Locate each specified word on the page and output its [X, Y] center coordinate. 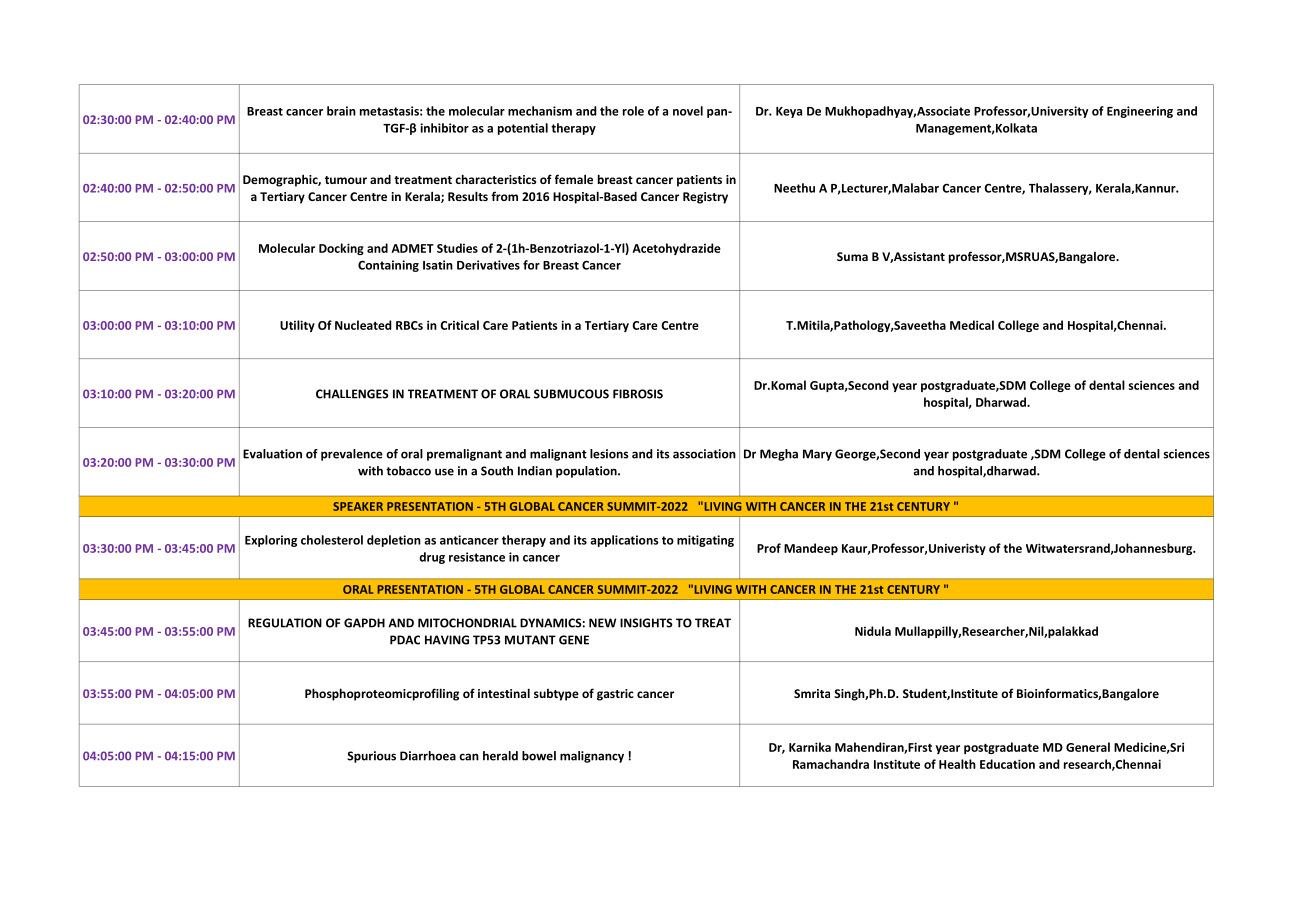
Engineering [1140, 112]
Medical [972, 325]
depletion [394, 541]
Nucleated [363, 325]
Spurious [371, 757]
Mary [817, 455]
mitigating [705, 541]
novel [688, 111]
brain [341, 111]
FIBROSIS [638, 394]
